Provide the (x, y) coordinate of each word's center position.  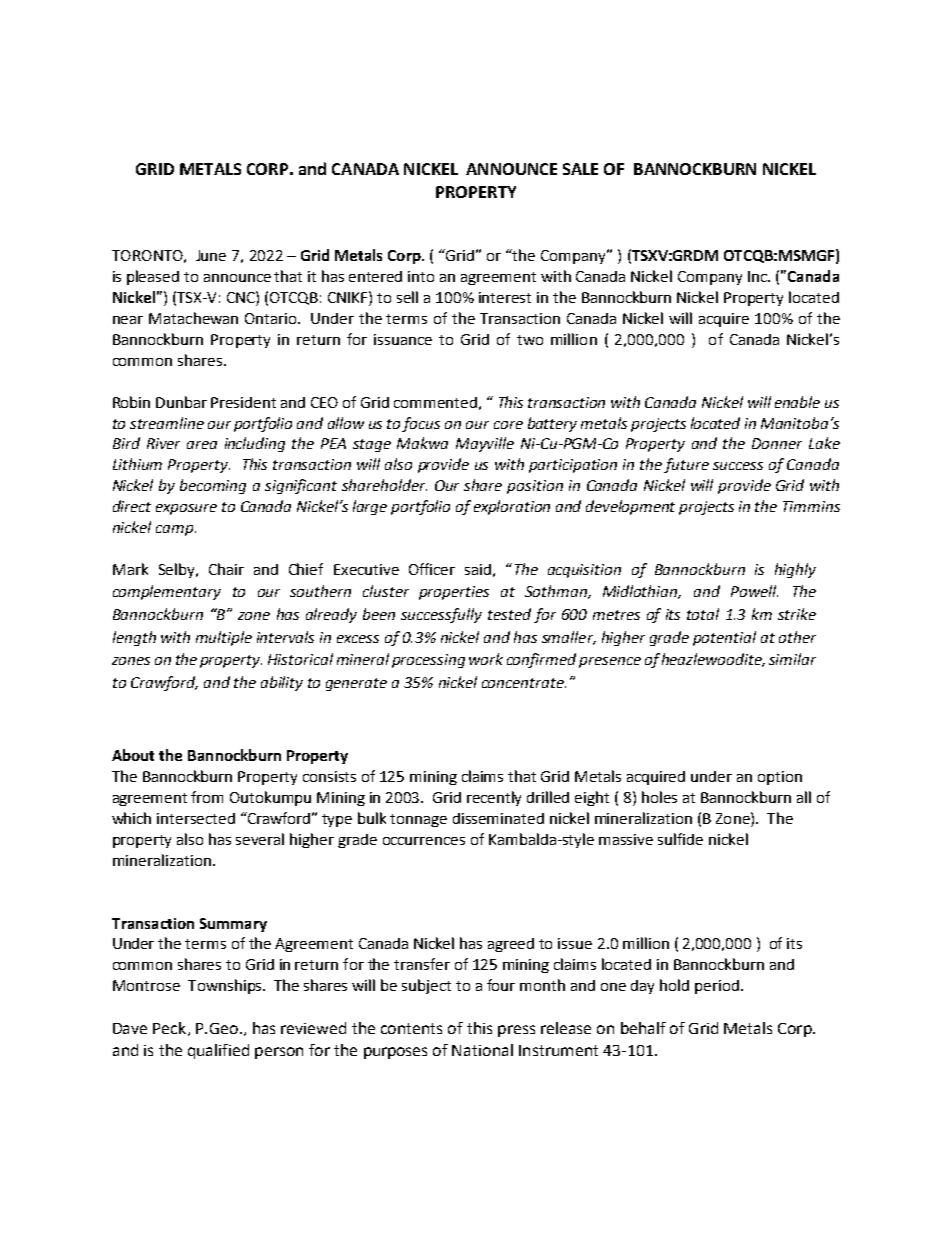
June (211, 255)
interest (505, 297)
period (717, 987)
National (482, 1050)
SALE (580, 169)
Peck (171, 1029)
